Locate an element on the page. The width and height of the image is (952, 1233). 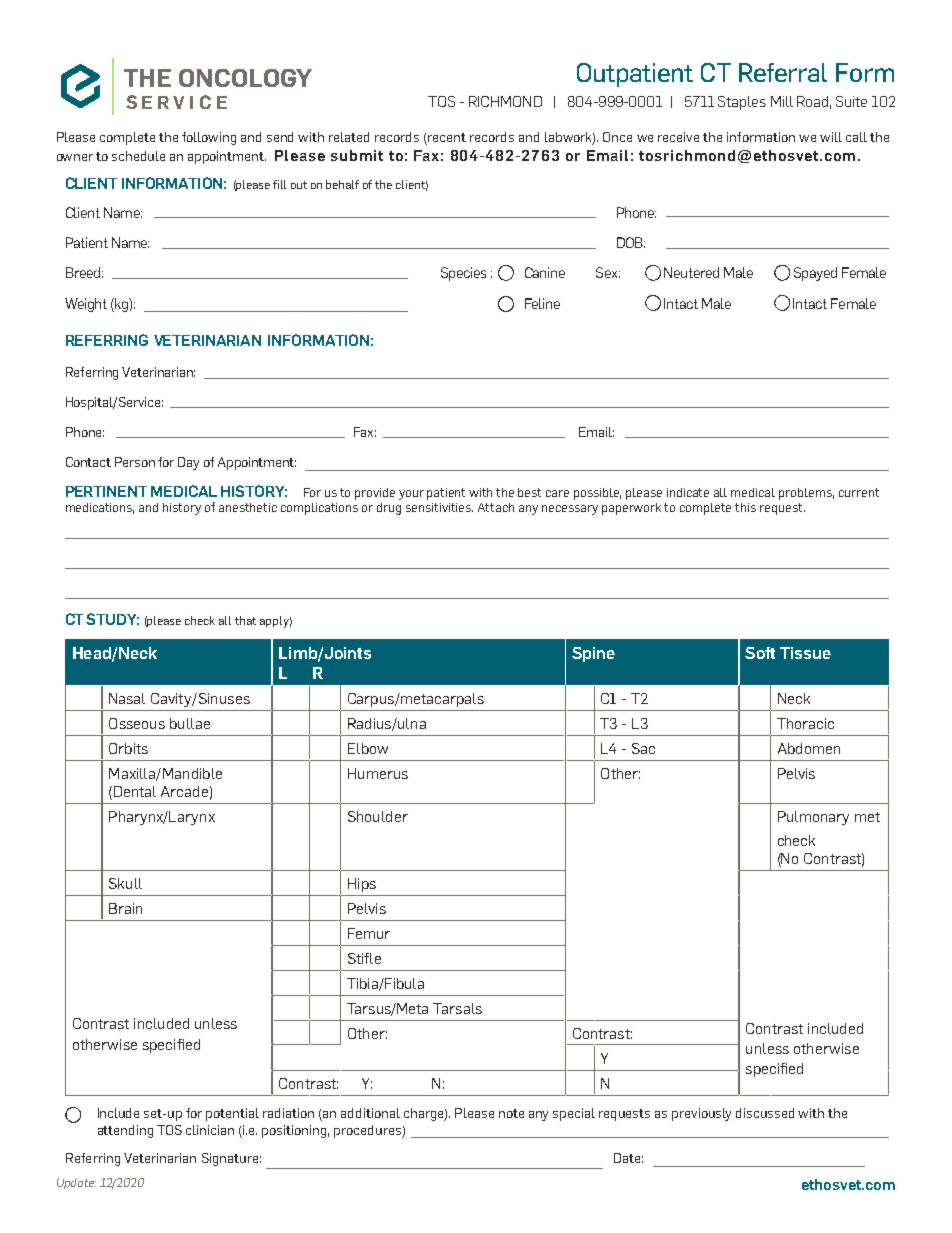
sensitivities is located at coordinates (439, 507).
